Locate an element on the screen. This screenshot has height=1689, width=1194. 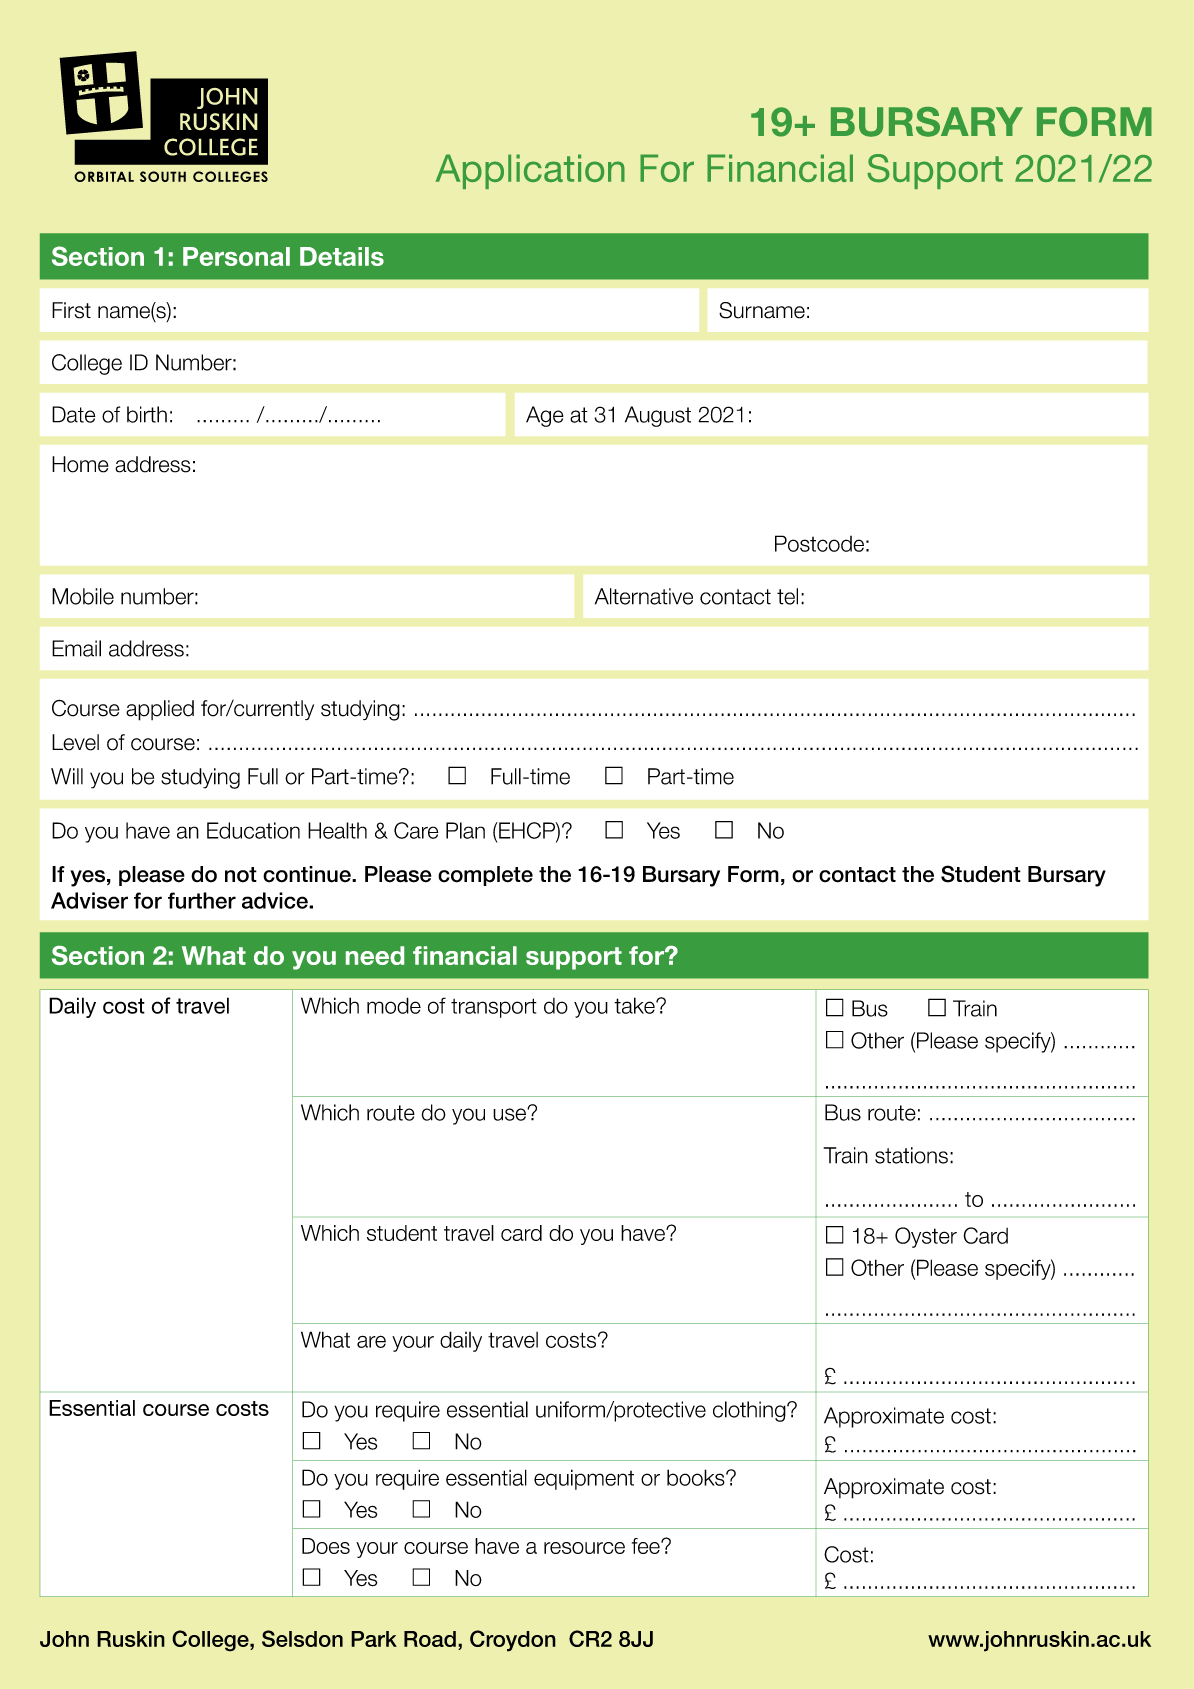
clothing is located at coordinates (750, 1411).
